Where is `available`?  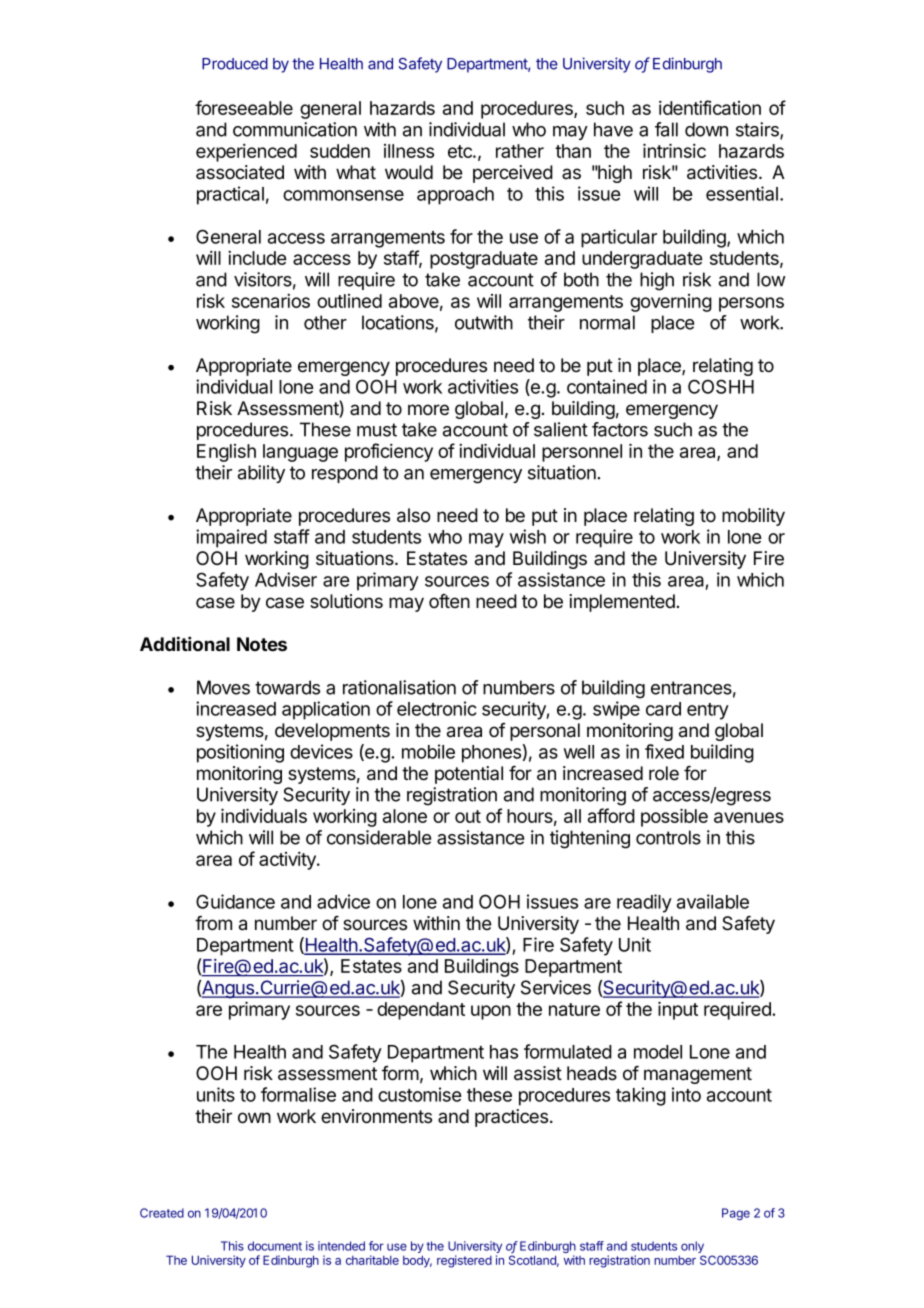 available is located at coordinates (713, 901).
